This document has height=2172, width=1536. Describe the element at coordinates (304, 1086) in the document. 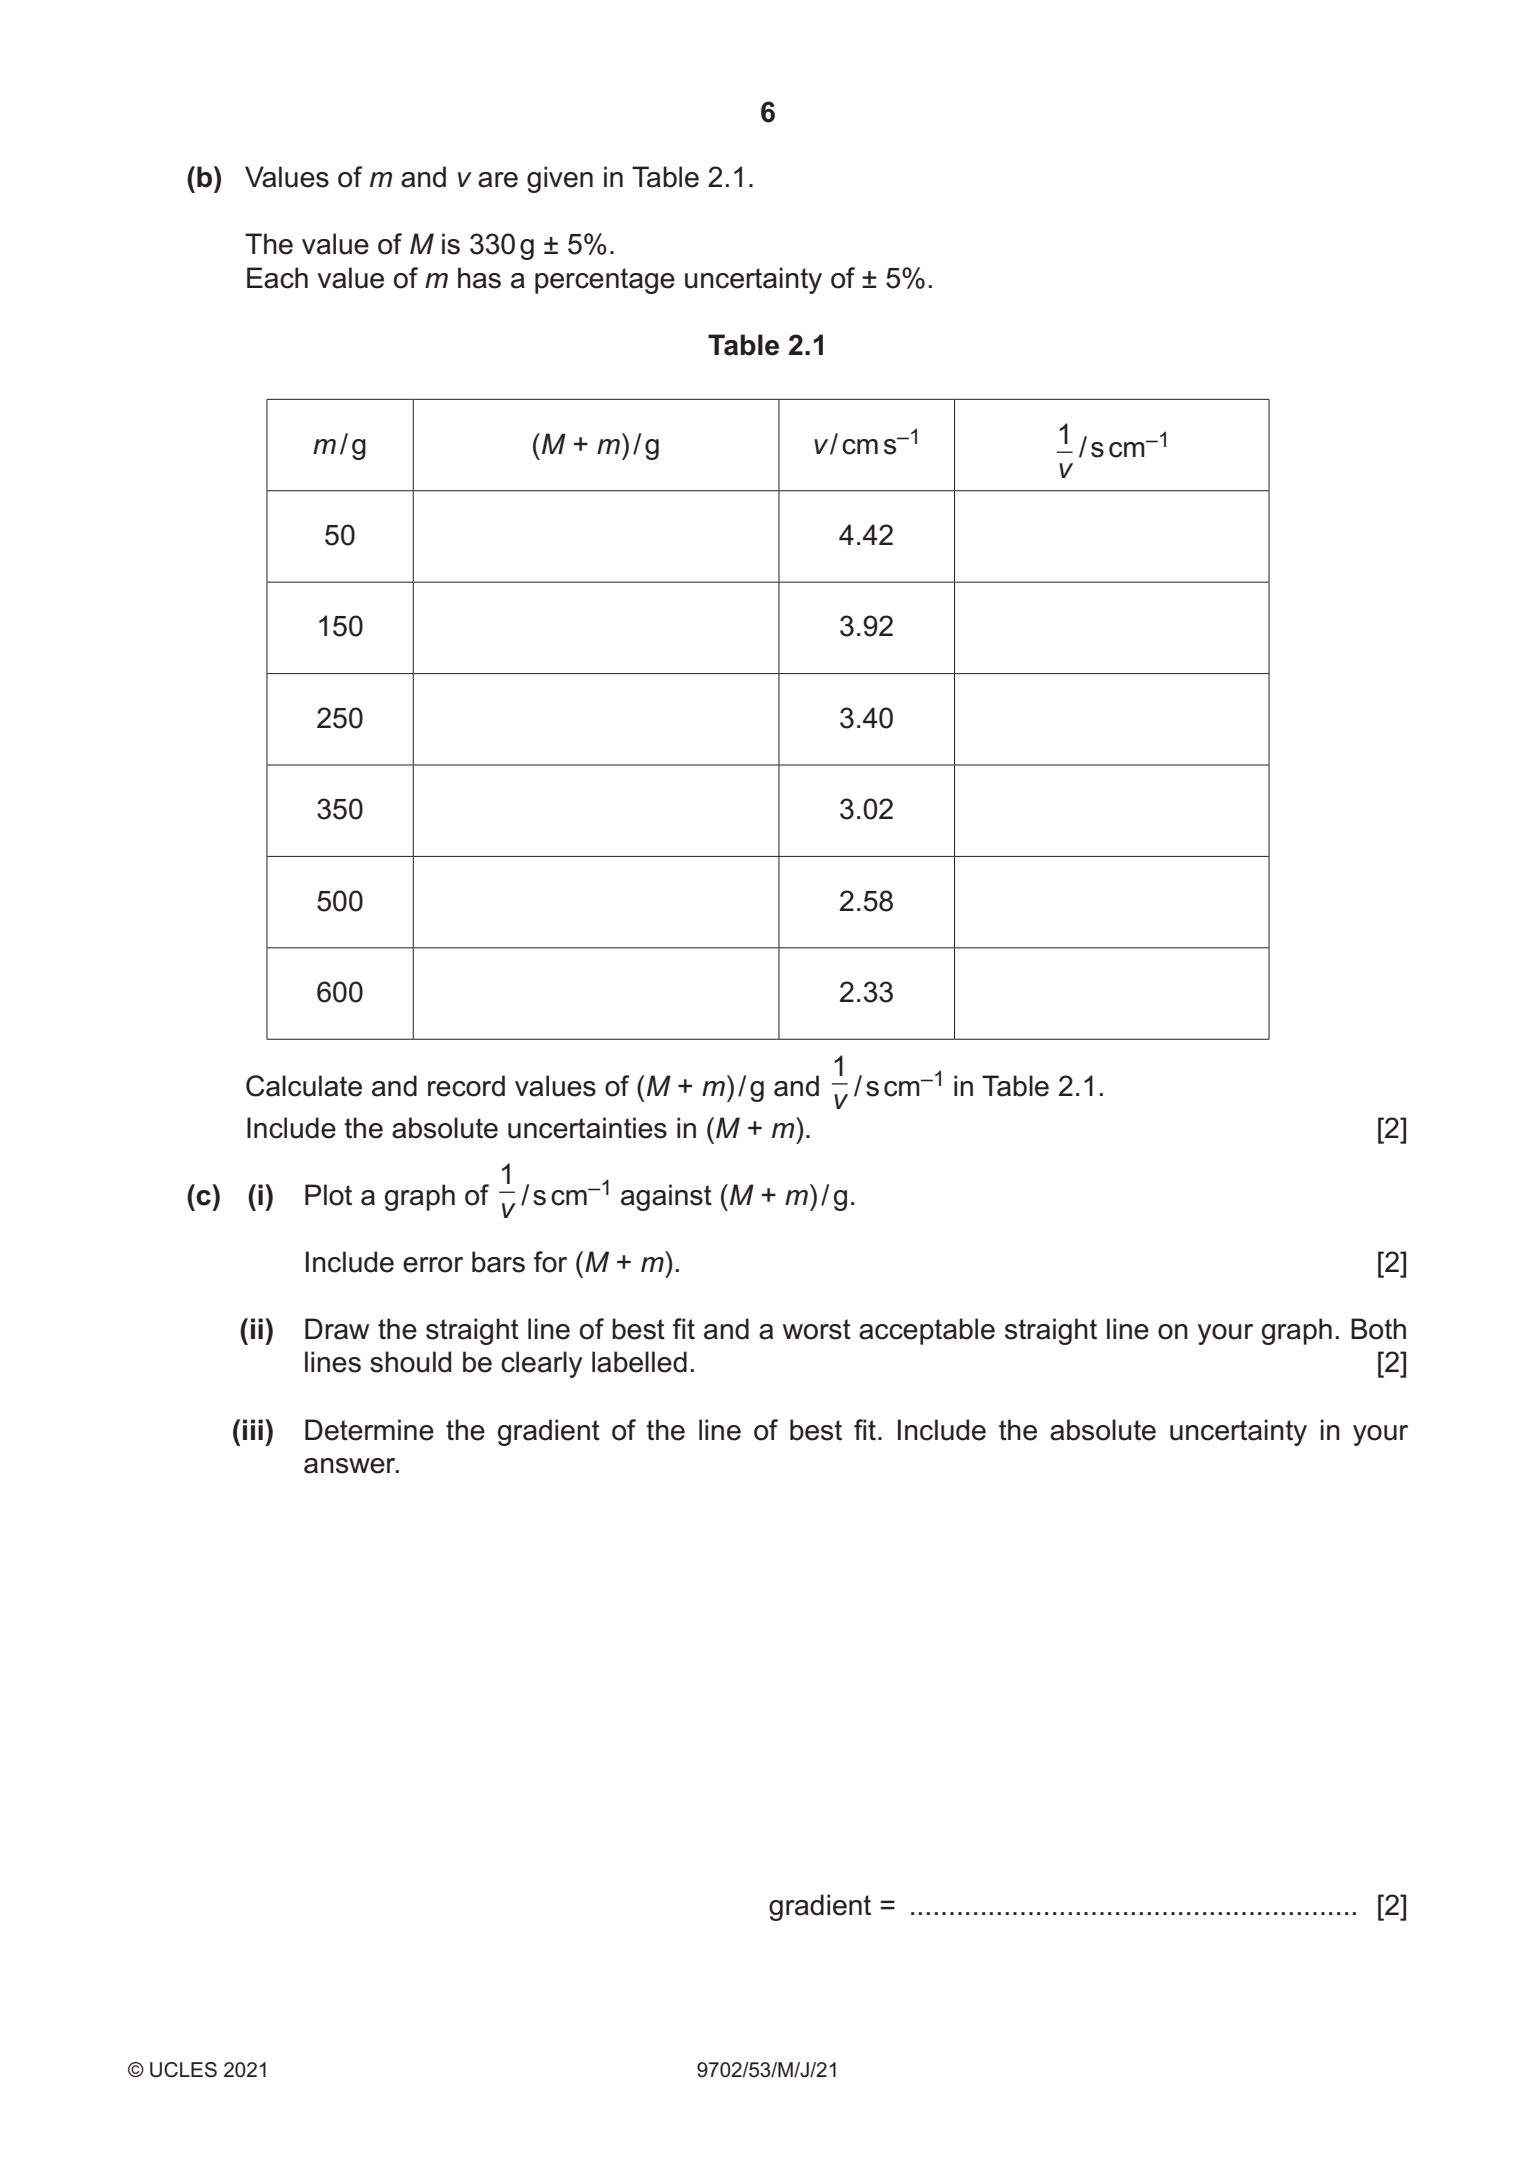

I see `Calculate` at that location.
